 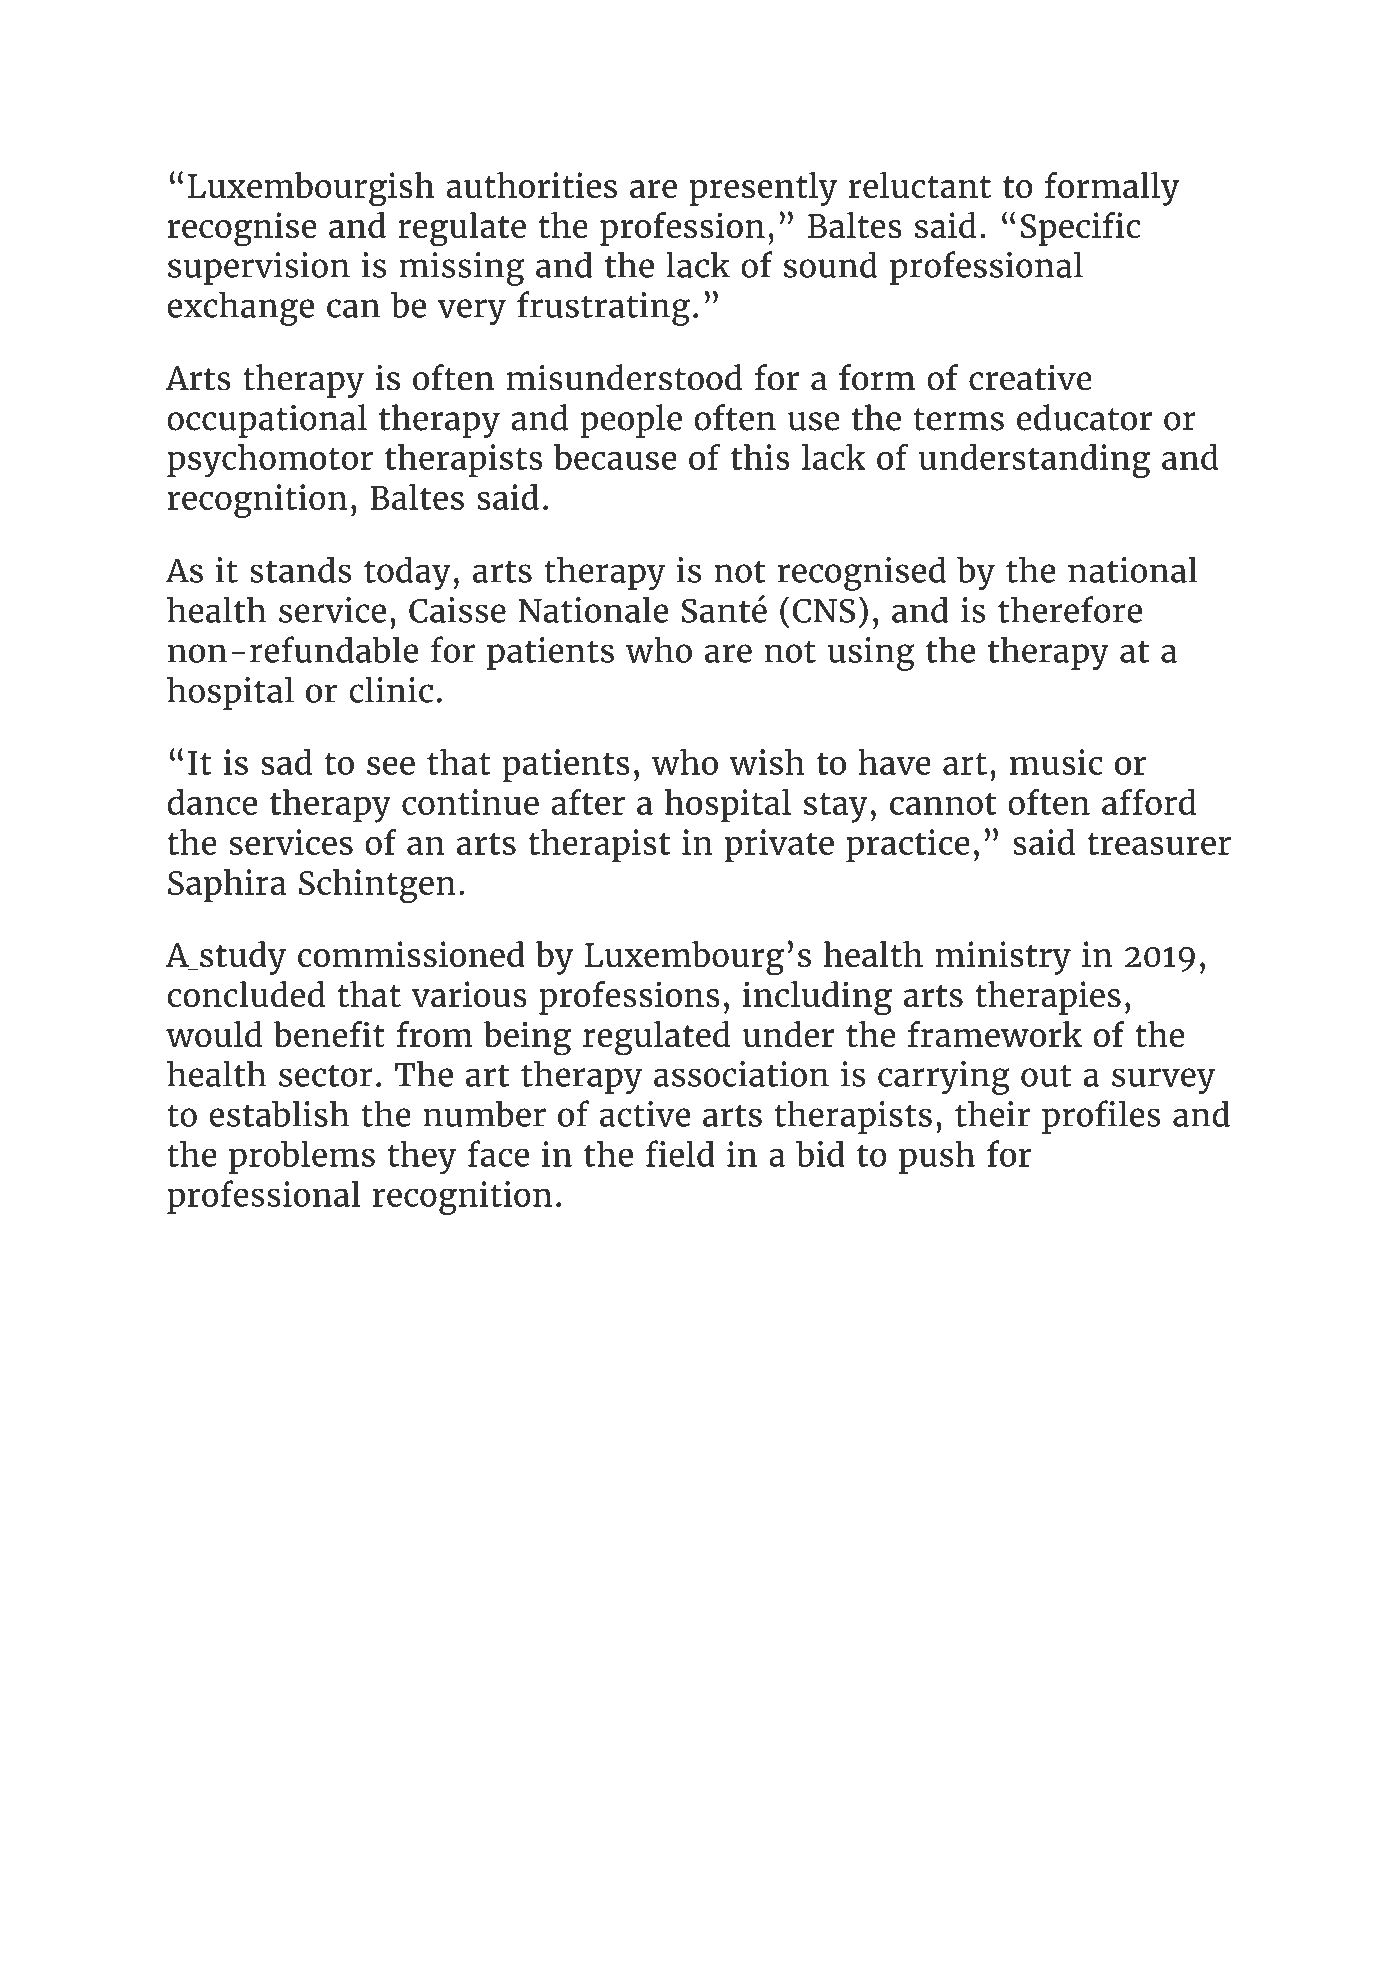 I want to click on people, so click(x=631, y=421).
